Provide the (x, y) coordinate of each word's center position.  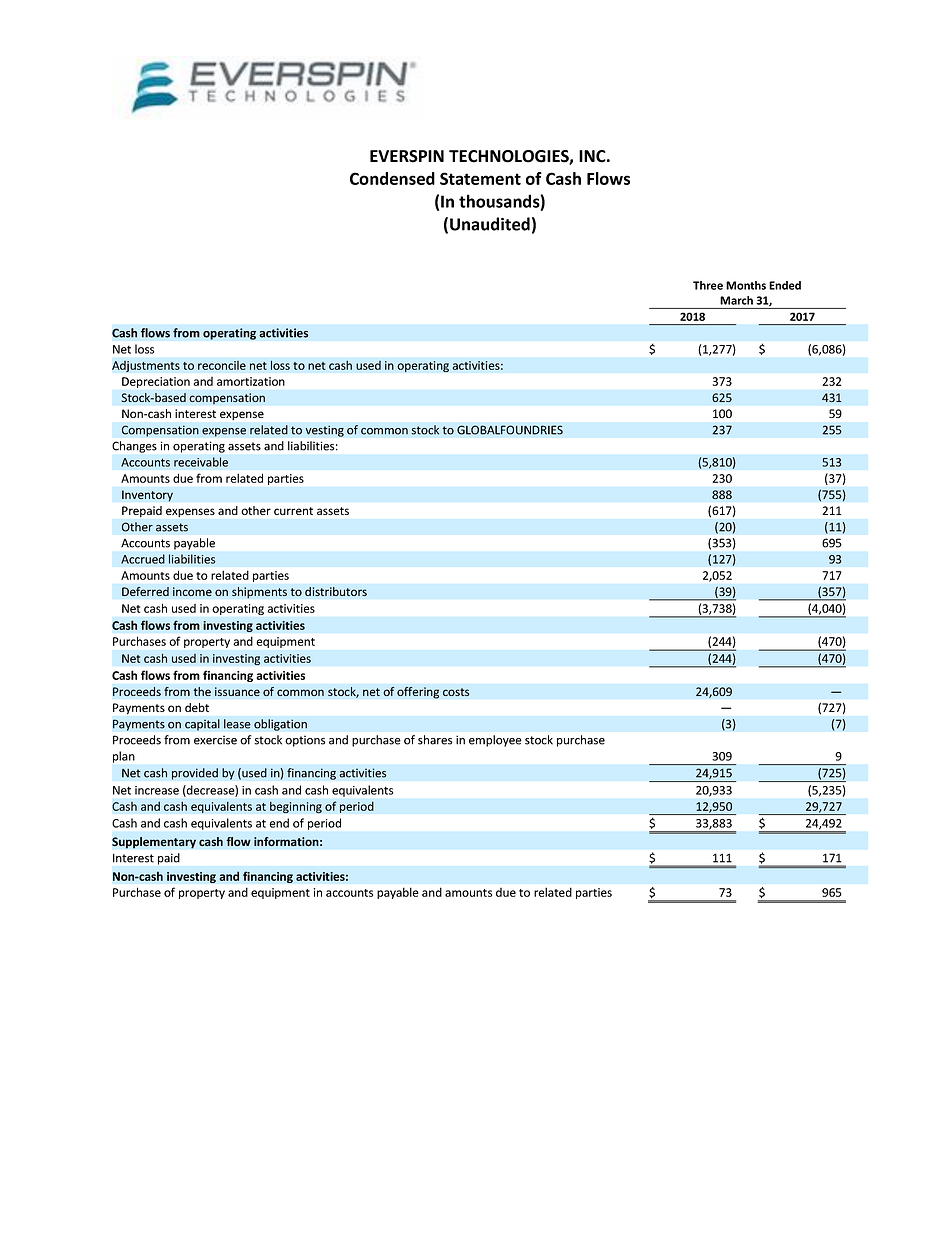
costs (456, 692)
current (293, 511)
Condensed (392, 178)
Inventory (147, 496)
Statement (480, 178)
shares (435, 740)
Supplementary (154, 843)
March (736, 300)
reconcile (222, 365)
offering (418, 693)
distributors (336, 591)
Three (708, 285)
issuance (237, 691)
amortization (251, 381)
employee (495, 741)
